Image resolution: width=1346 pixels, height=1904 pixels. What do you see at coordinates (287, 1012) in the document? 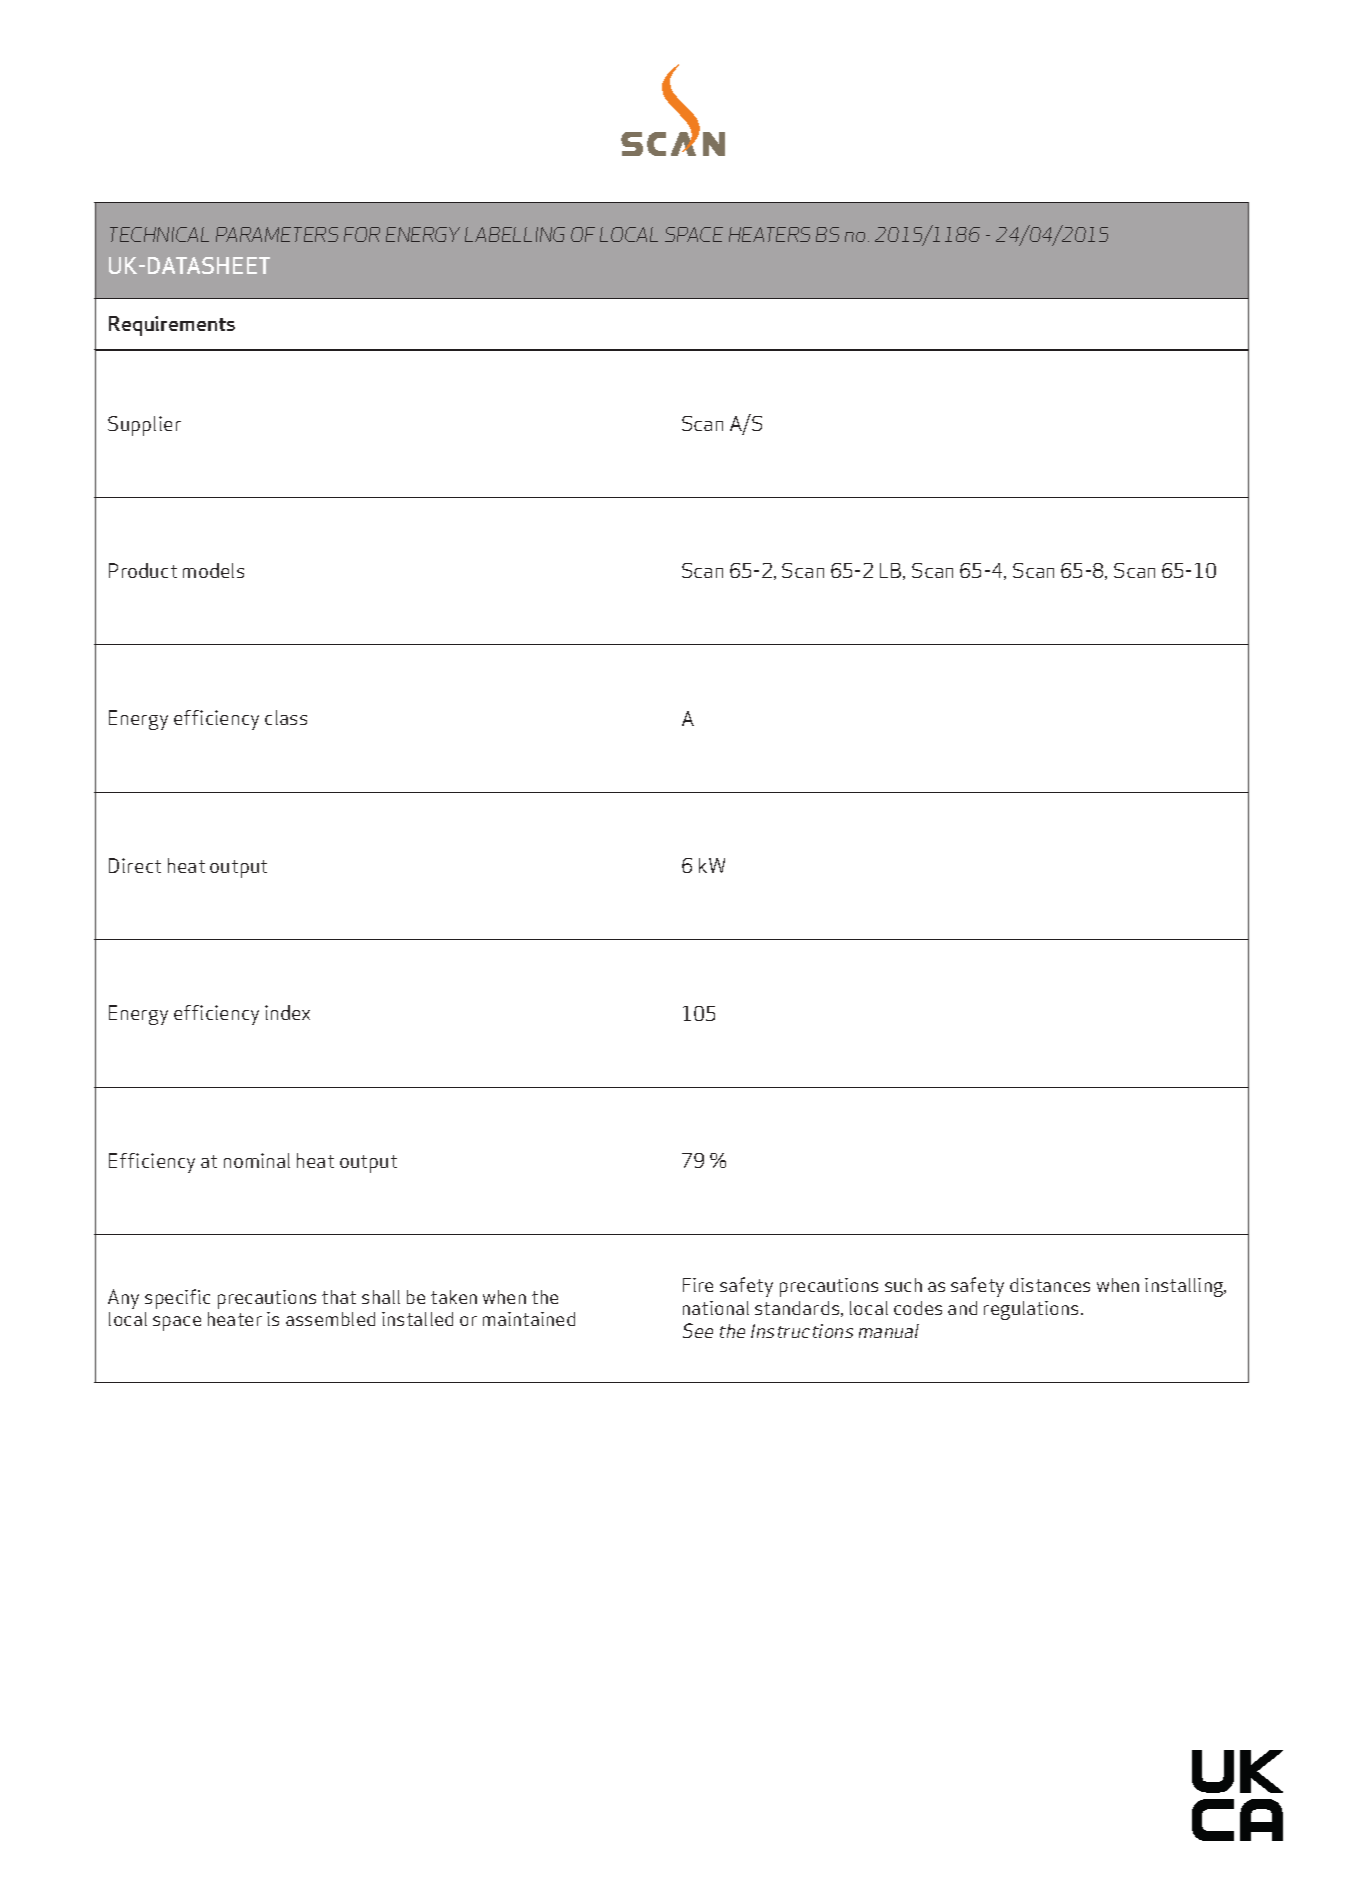
I see `index` at bounding box center [287, 1012].
